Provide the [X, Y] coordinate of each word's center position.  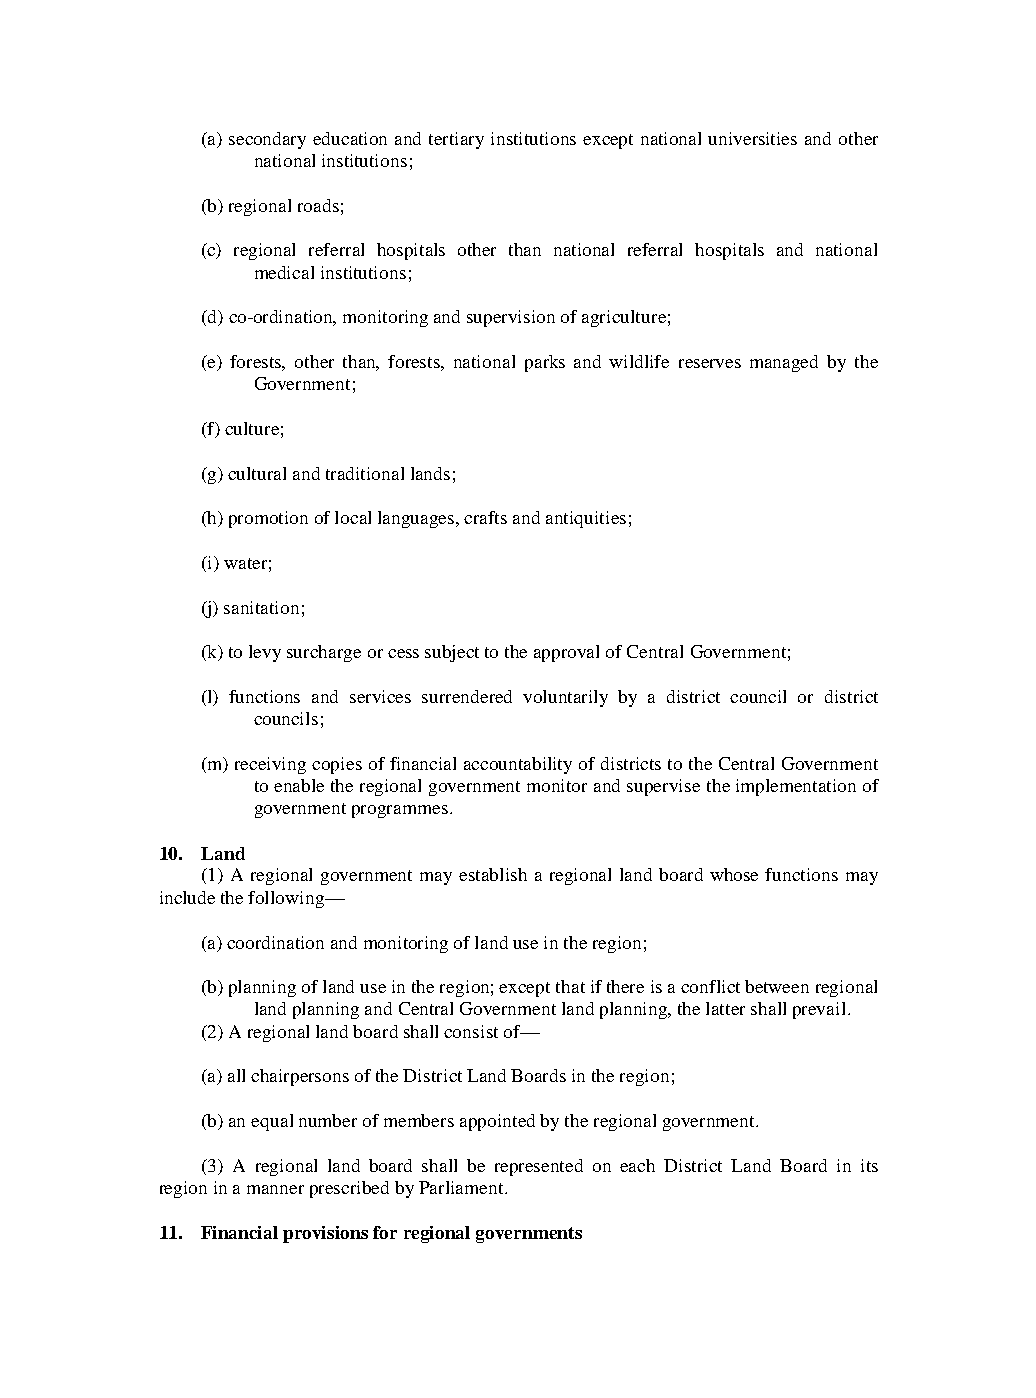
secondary [267, 140]
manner [275, 1189]
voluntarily [565, 698]
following [287, 899]
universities [752, 138]
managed [784, 363]
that [570, 986]
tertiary [456, 140]
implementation [796, 787]
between [777, 986]
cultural [257, 473]
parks [545, 363]
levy [265, 653]
